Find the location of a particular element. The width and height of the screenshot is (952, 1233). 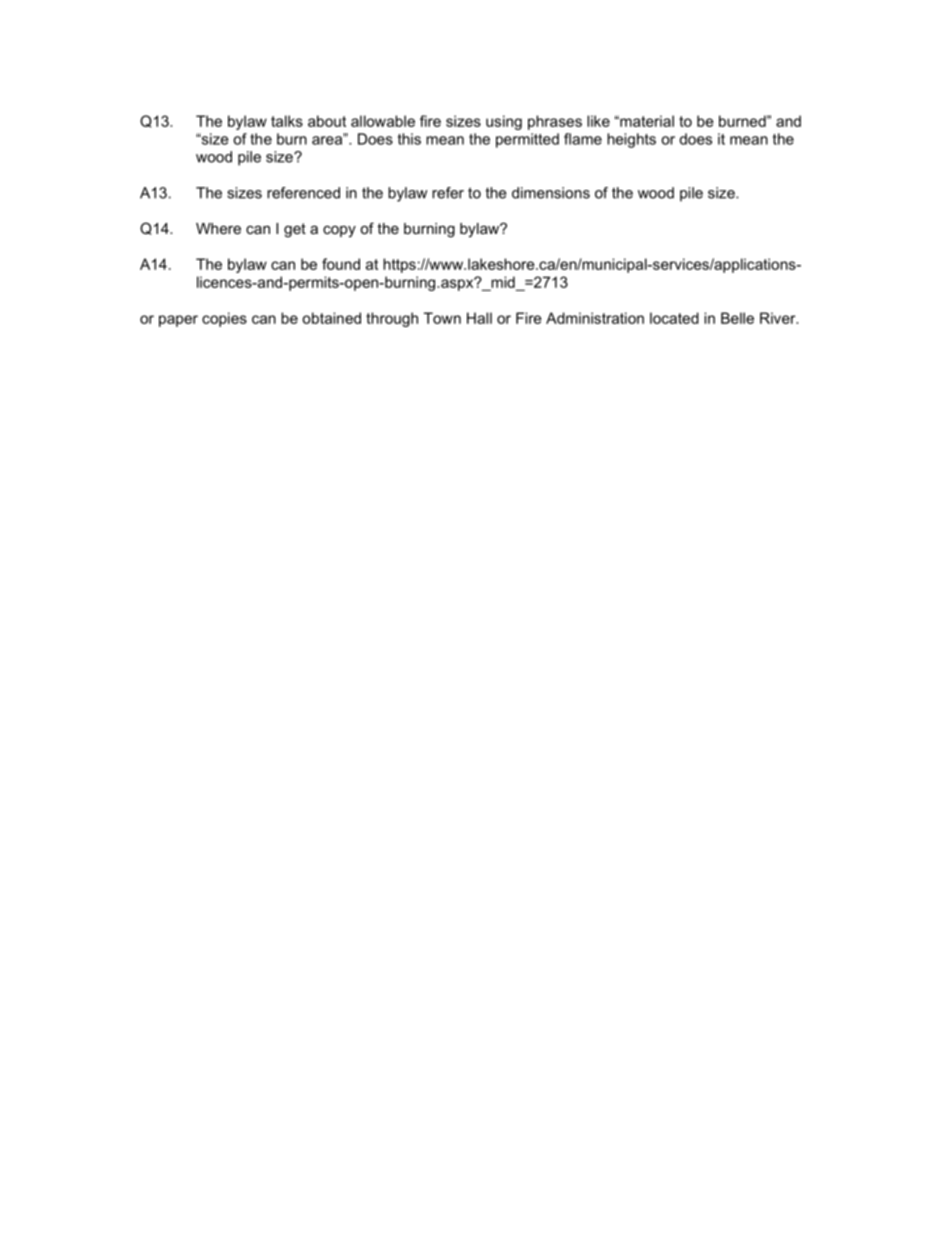

Belle is located at coordinates (737, 318).
